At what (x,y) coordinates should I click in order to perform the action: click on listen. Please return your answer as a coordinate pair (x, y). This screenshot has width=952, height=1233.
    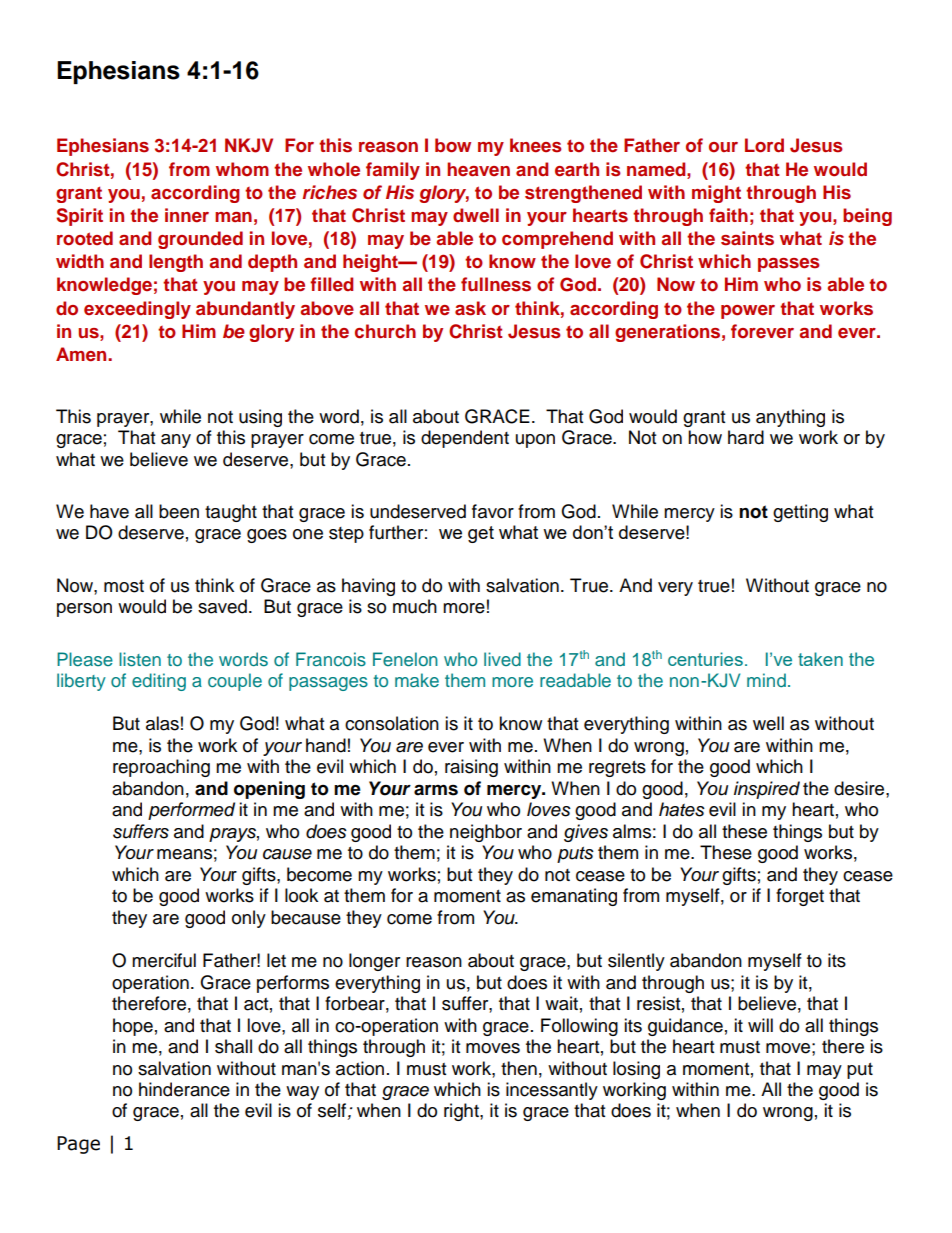
    Looking at the image, I should click on (140, 659).
